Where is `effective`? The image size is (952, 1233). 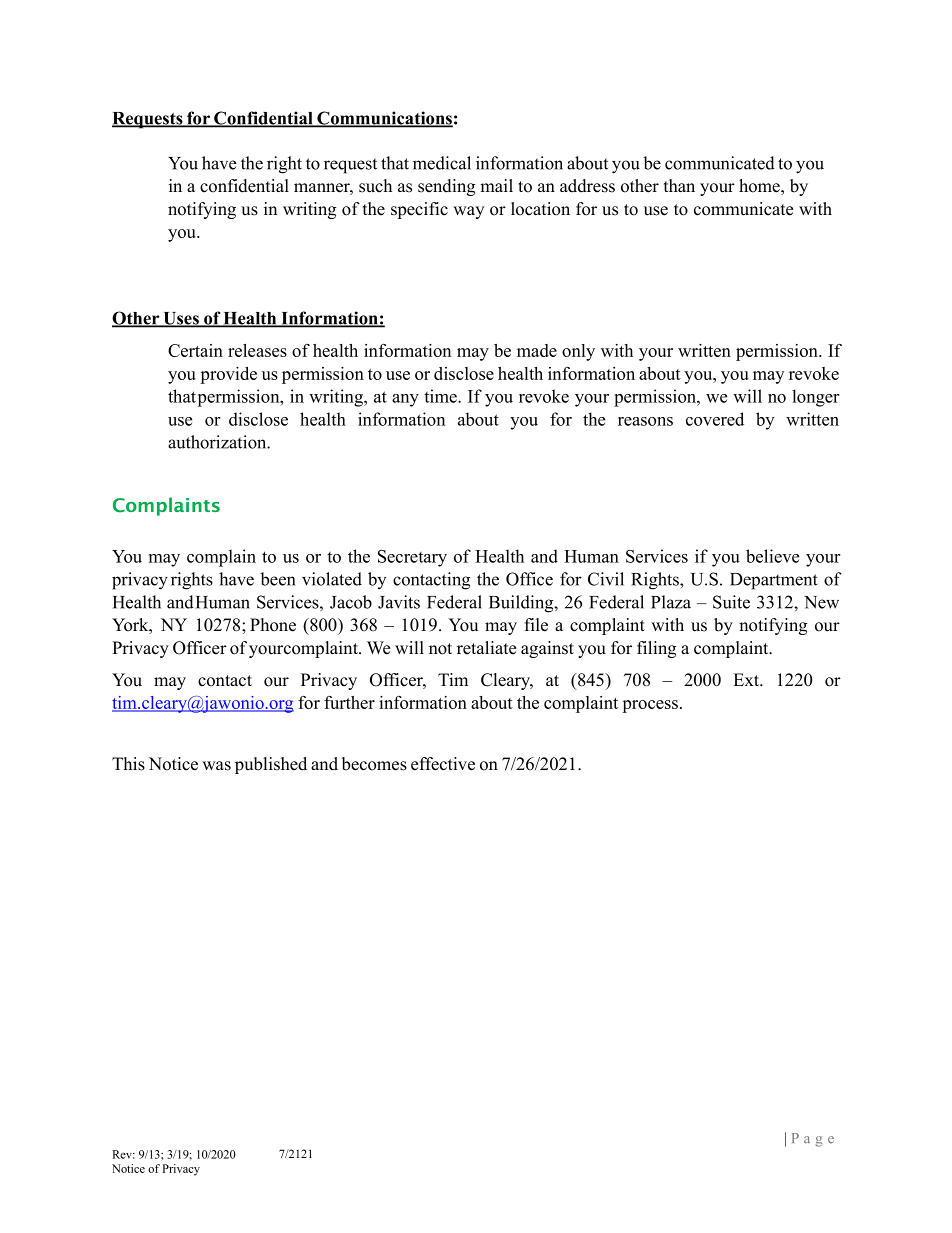 effective is located at coordinates (443, 764).
